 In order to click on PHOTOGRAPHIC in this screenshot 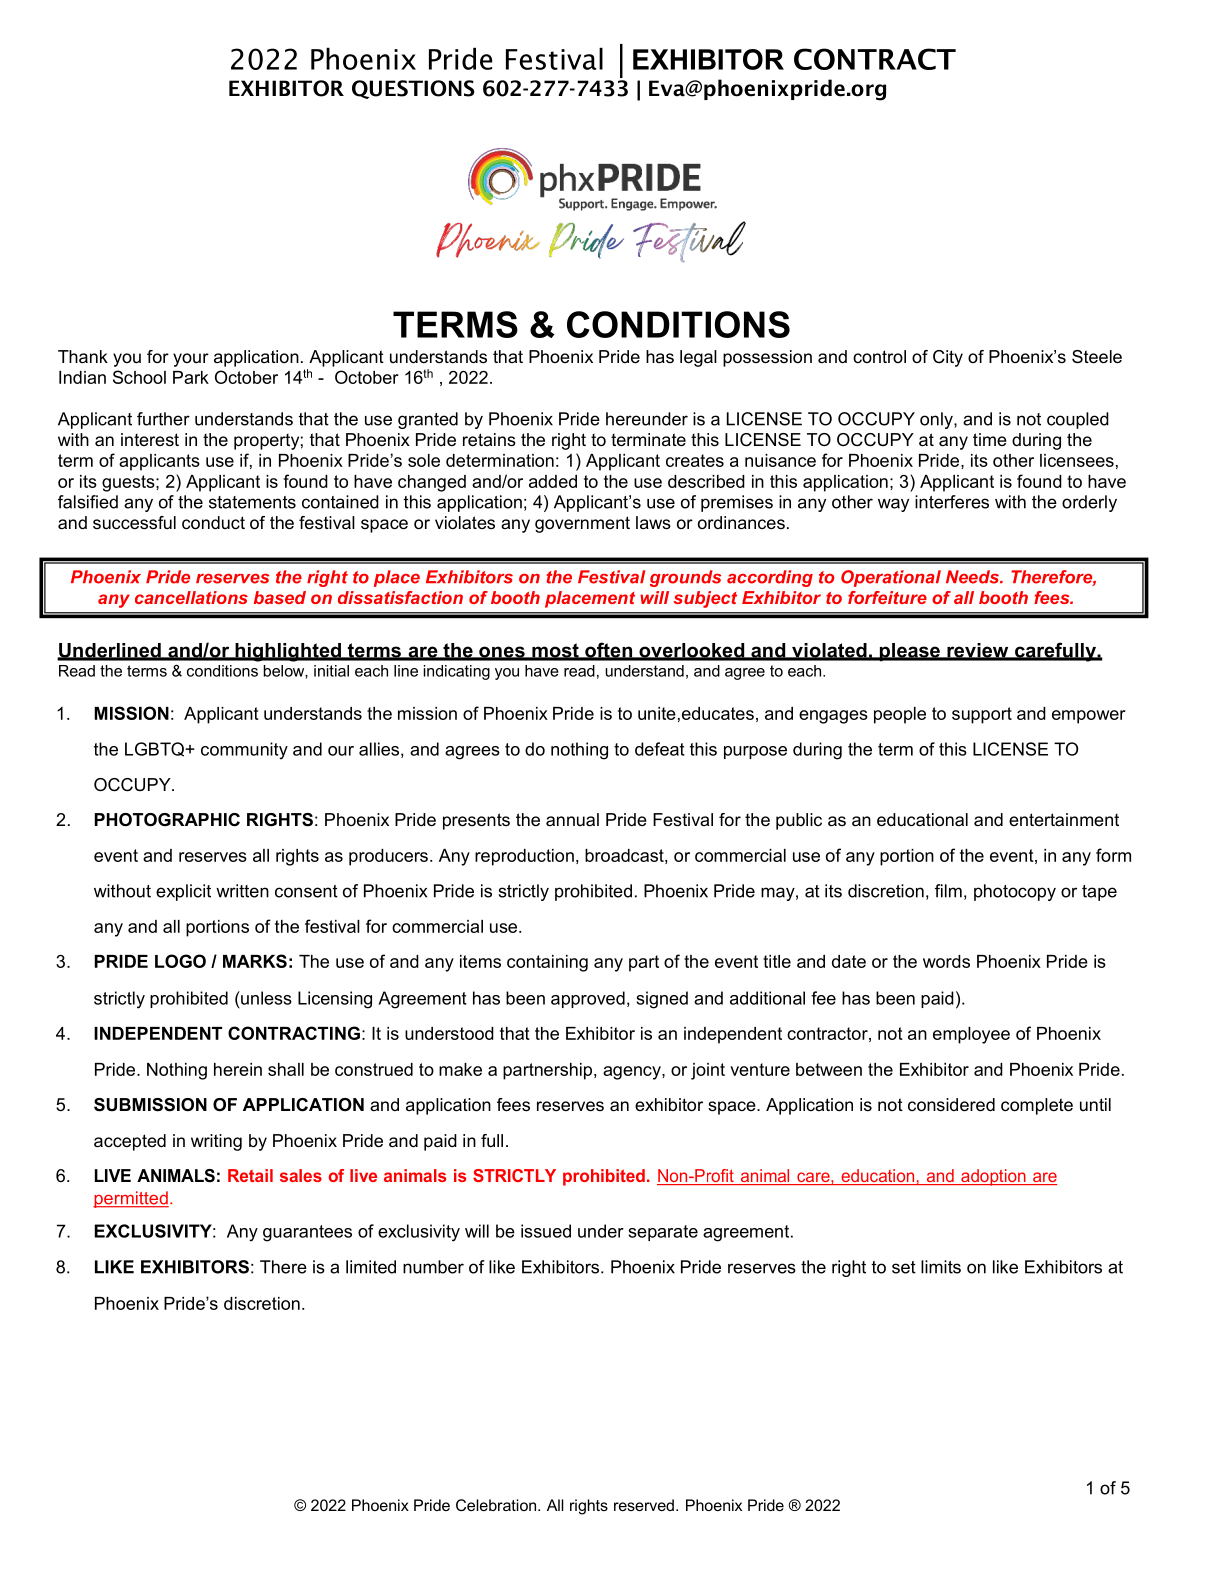, I will do `click(167, 820)`.
